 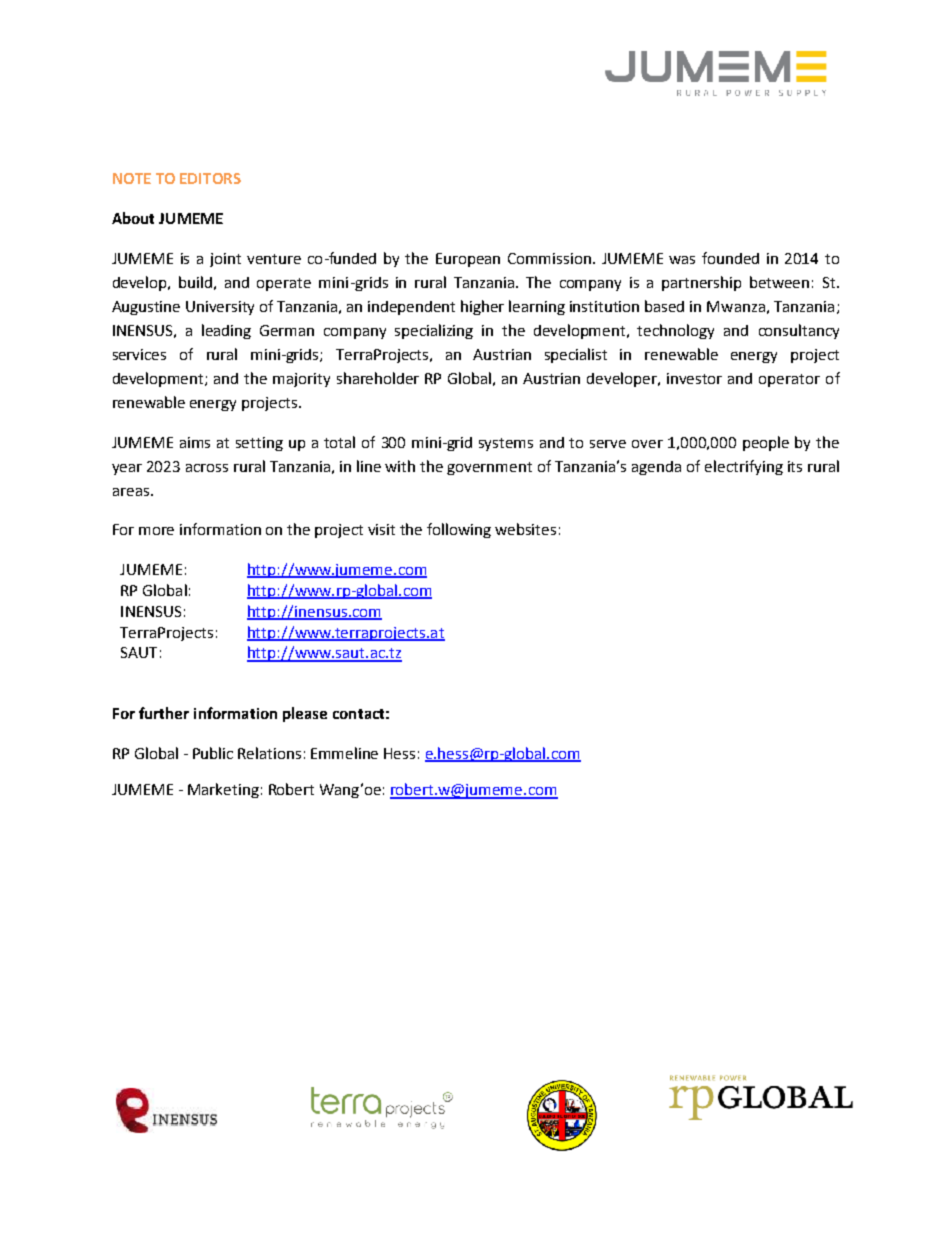 What do you see at coordinates (195, 442) in the image?
I see `aims` at bounding box center [195, 442].
